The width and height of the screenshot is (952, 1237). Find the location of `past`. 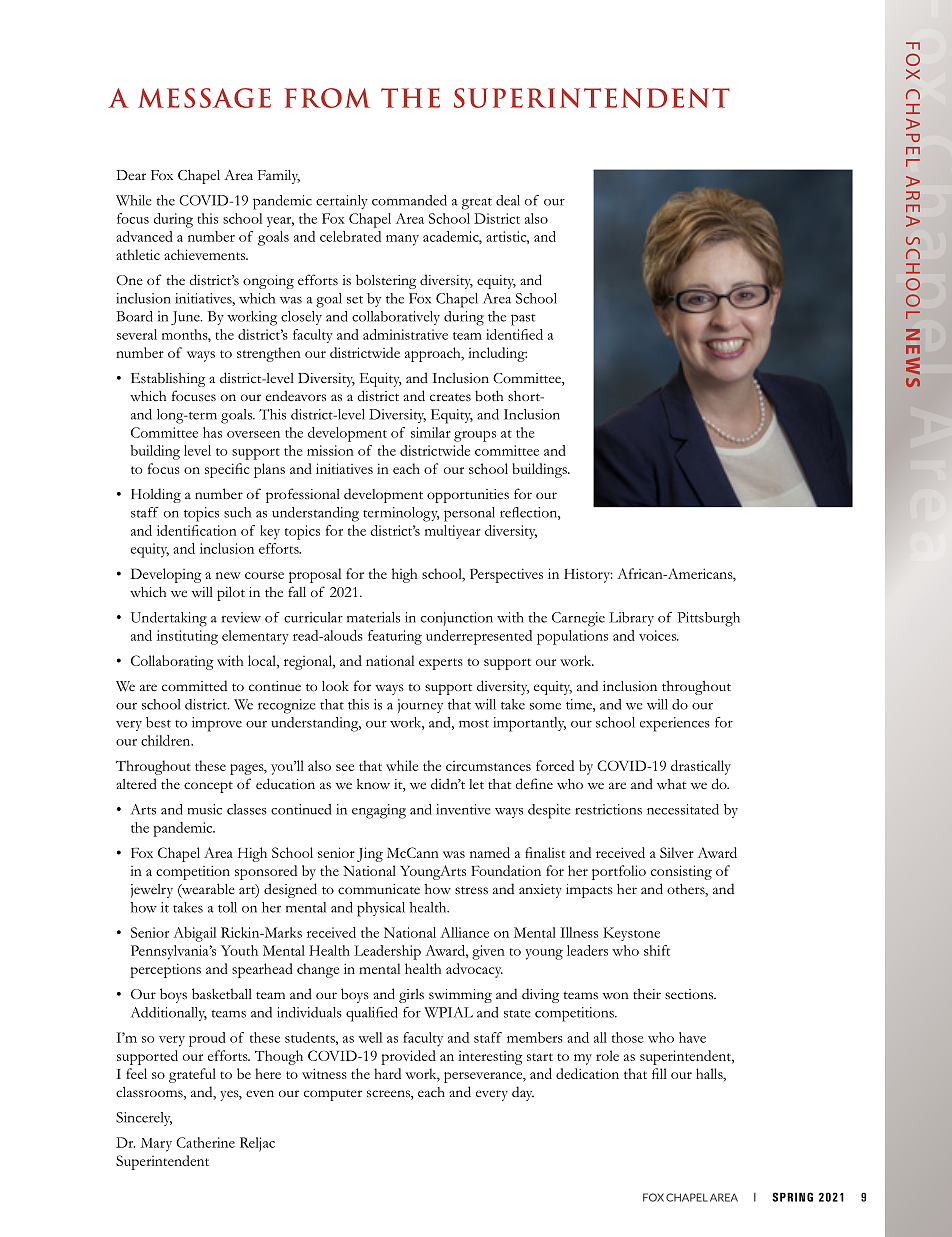

past is located at coordinates (523, 320).
